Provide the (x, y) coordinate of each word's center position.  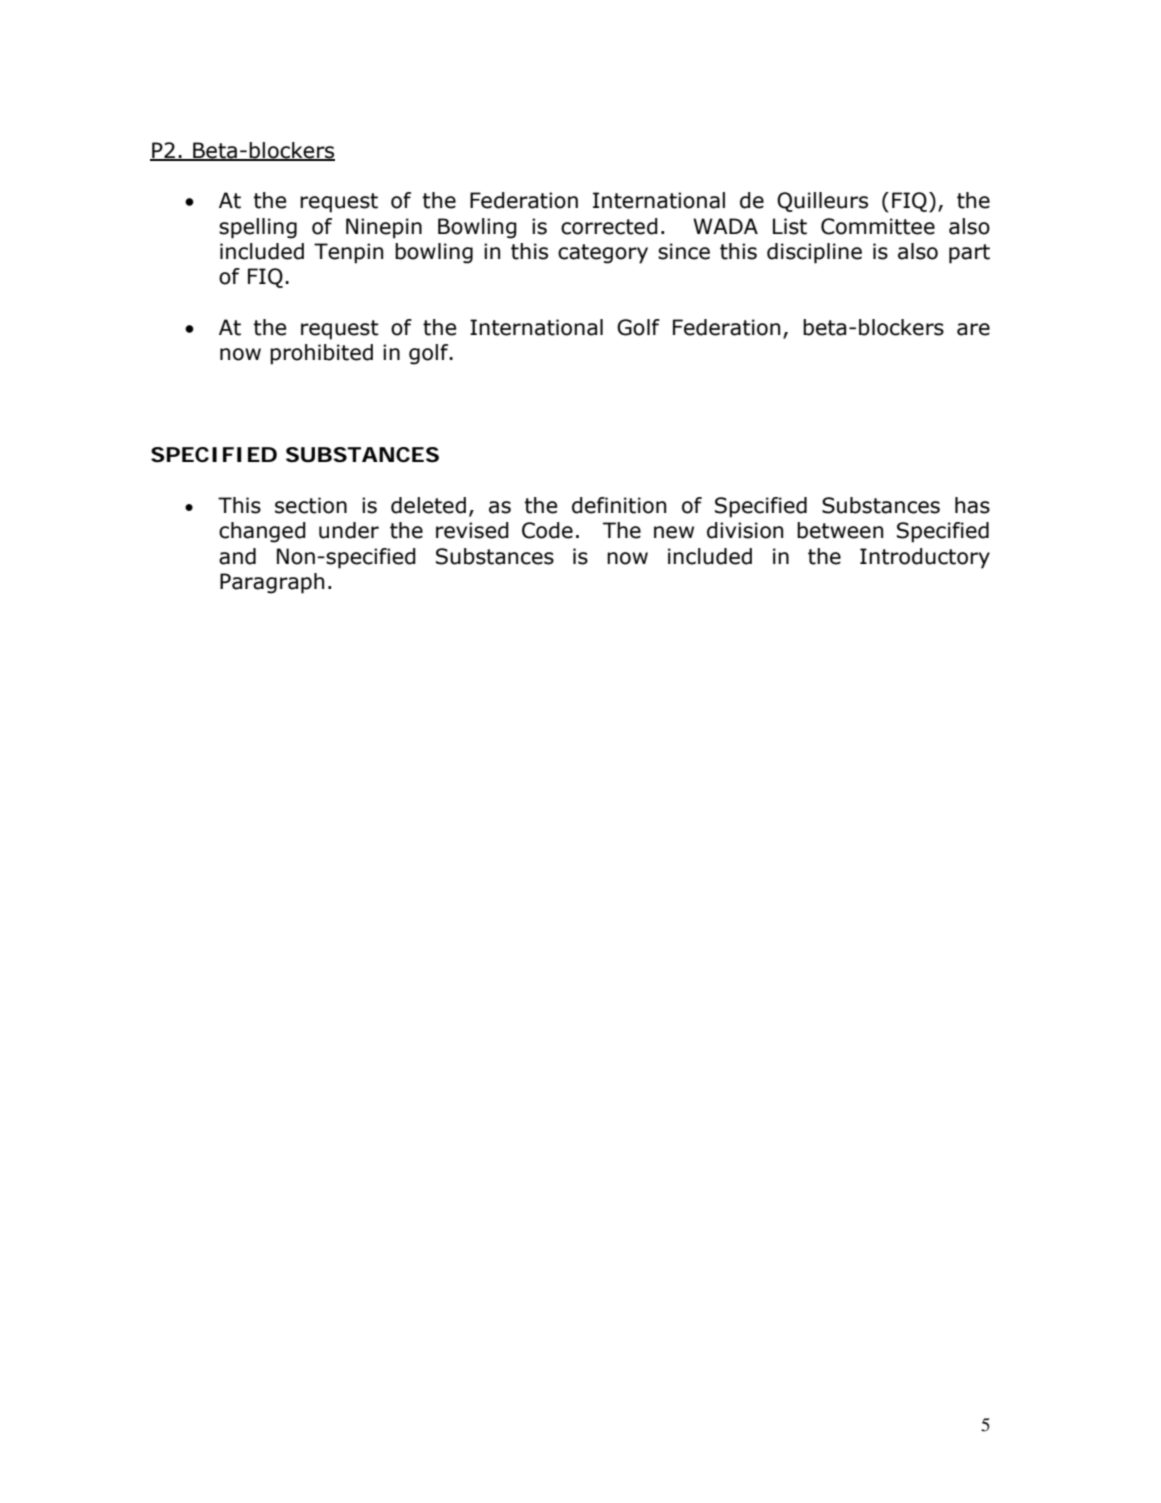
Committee (878, 226)
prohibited (321, 354)
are (973, 329)
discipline (814, 253)
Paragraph (272, 583)
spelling (258, 228)
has (972, 505)
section (311, 505)
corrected (609, 226)
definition (619, 505)
